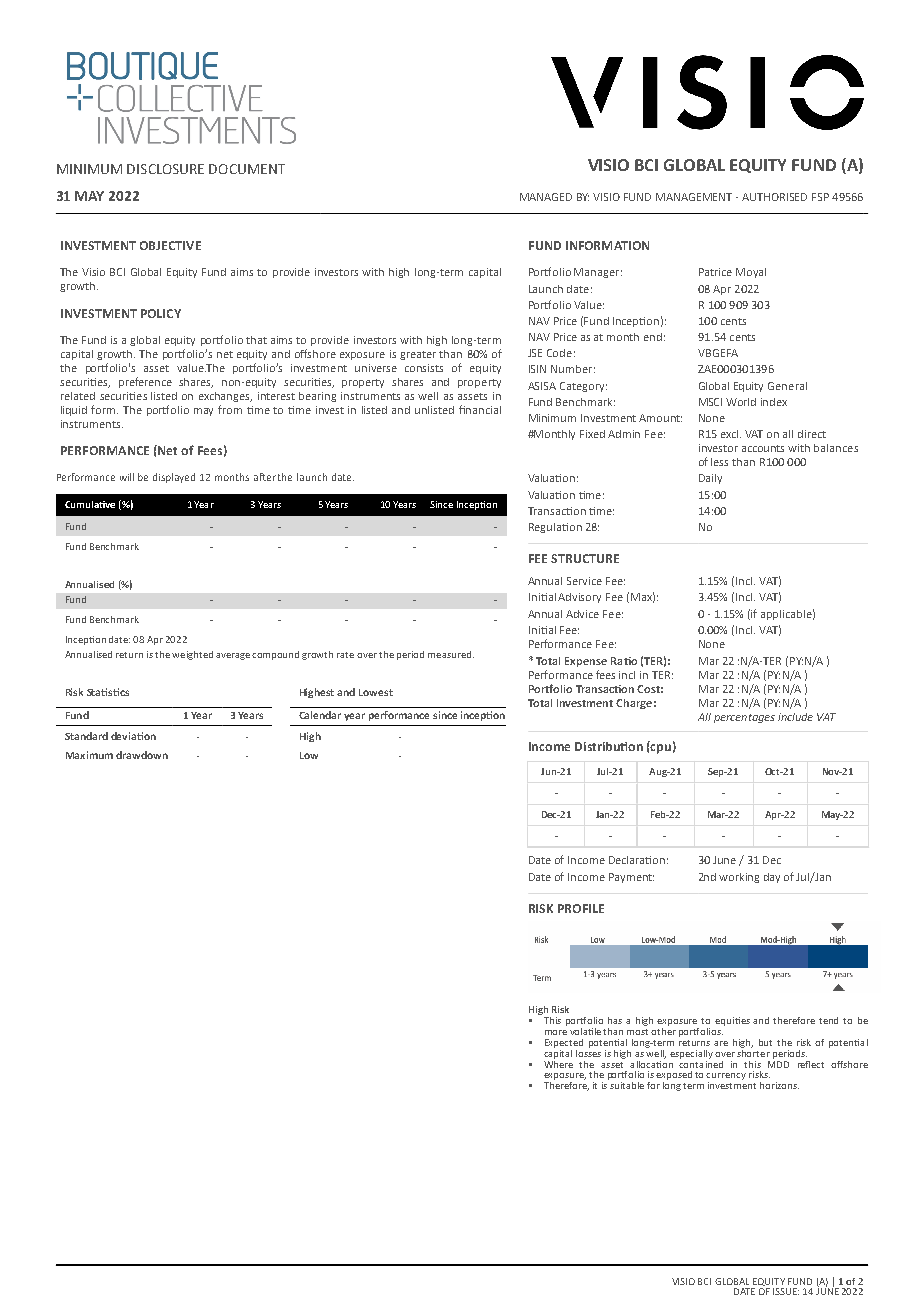 The height and width of the document is (1308, 924). Describe the element at coordinates (588, 1052) in the document. I see `losses` at that location.
